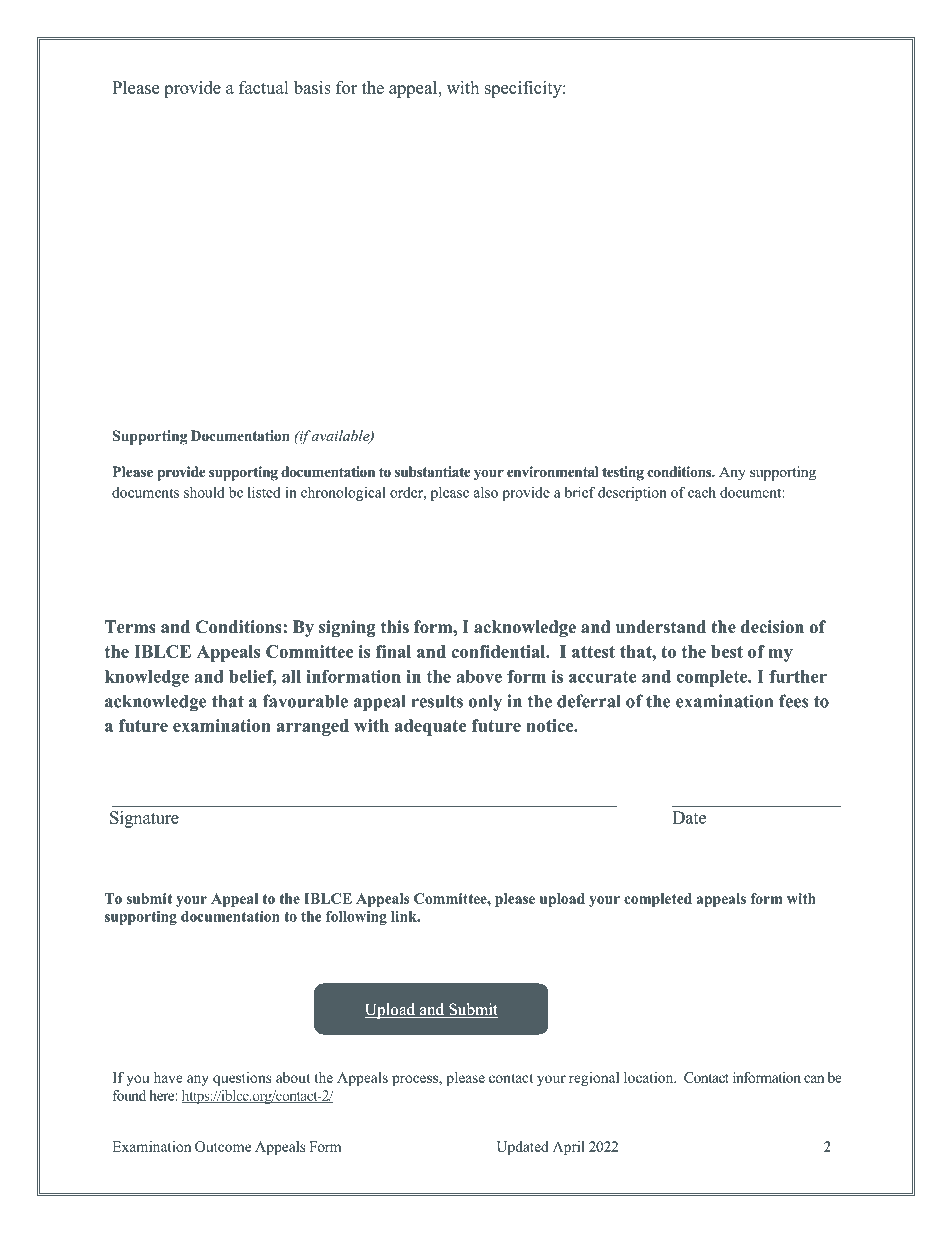  What do you see at coordinates (772, 627) in the document?
I see `decision` at bounding box center [772, 627].
